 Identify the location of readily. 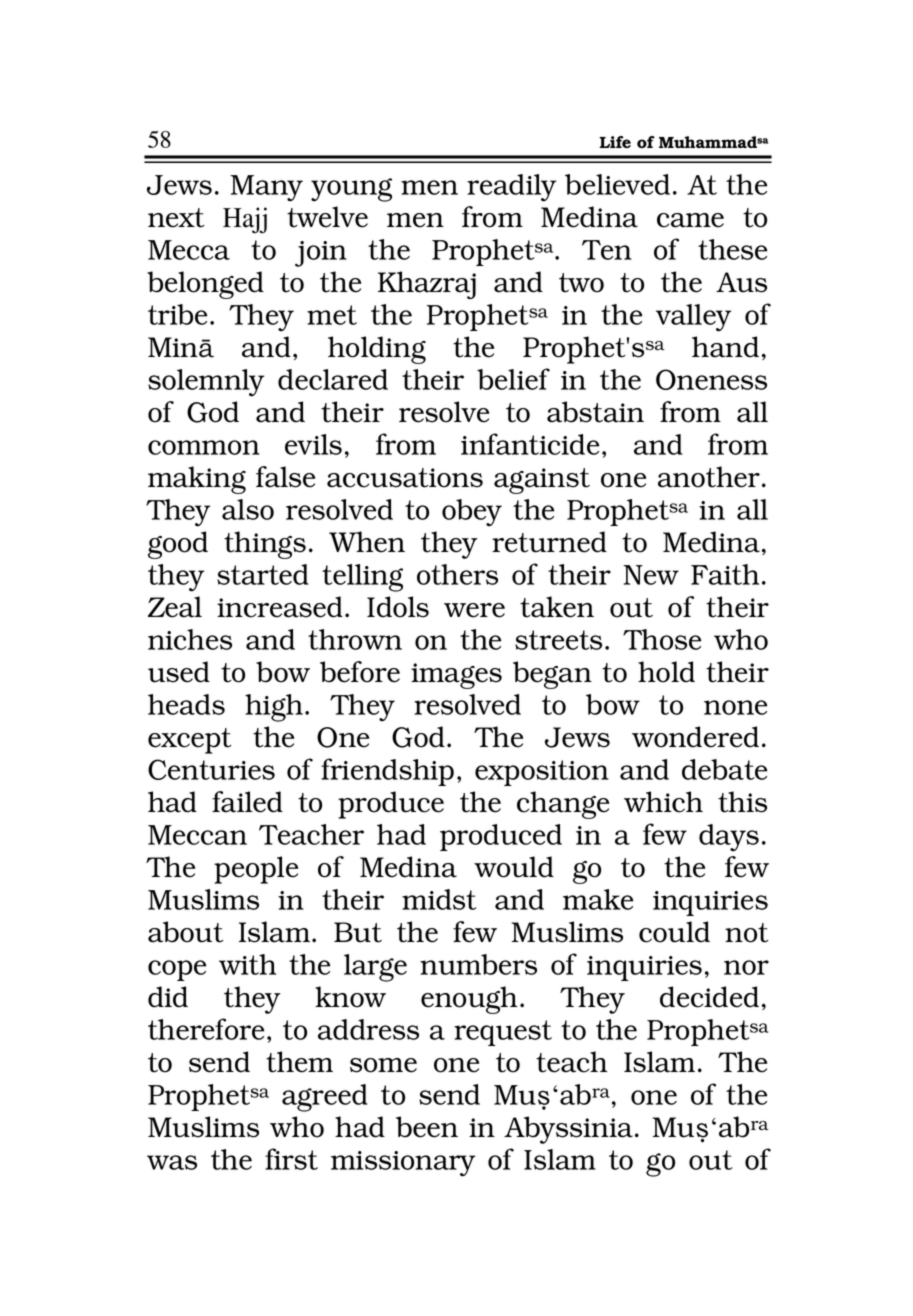
(511, 188).
